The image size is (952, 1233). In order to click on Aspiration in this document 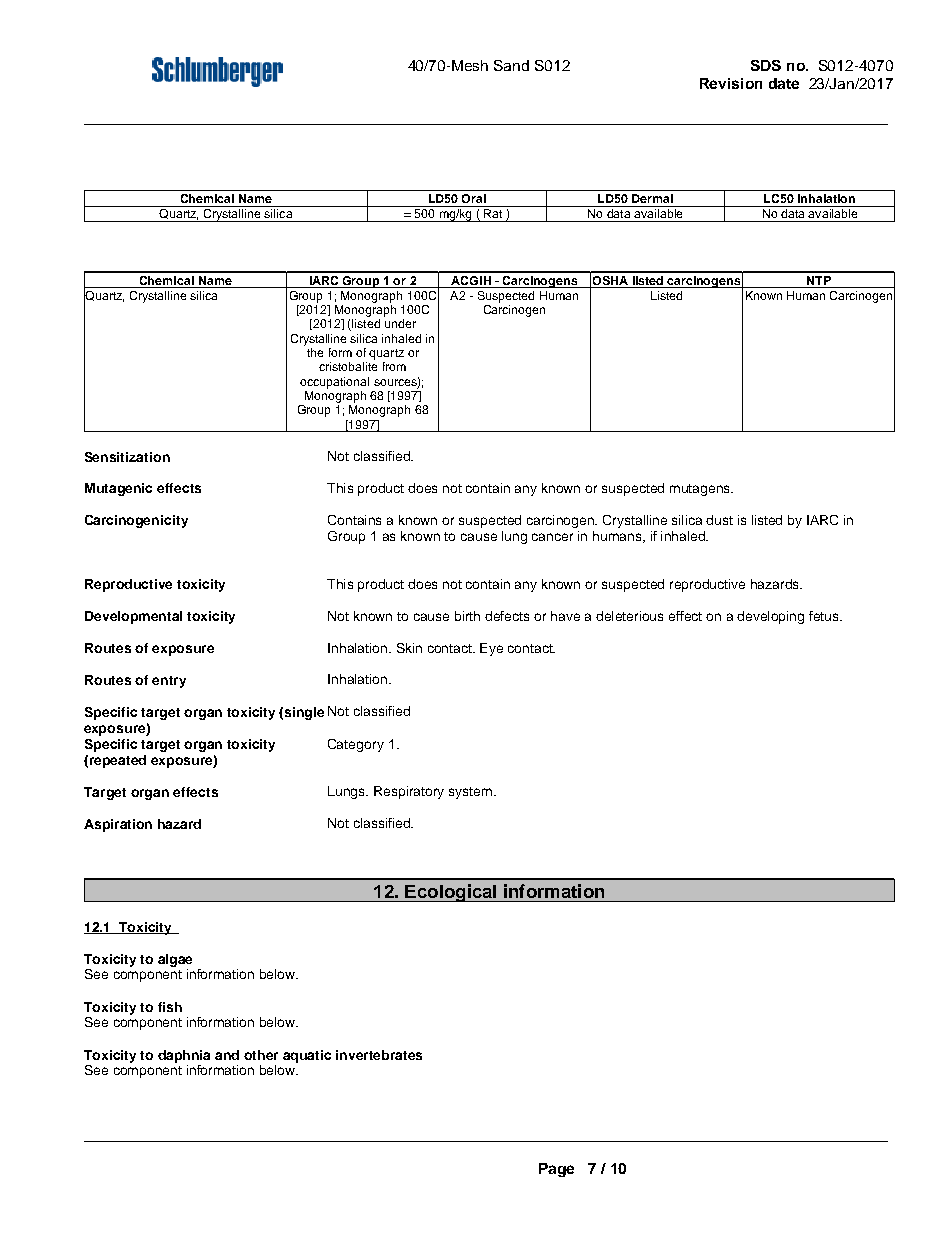, I will do `click(118, 825)`.
